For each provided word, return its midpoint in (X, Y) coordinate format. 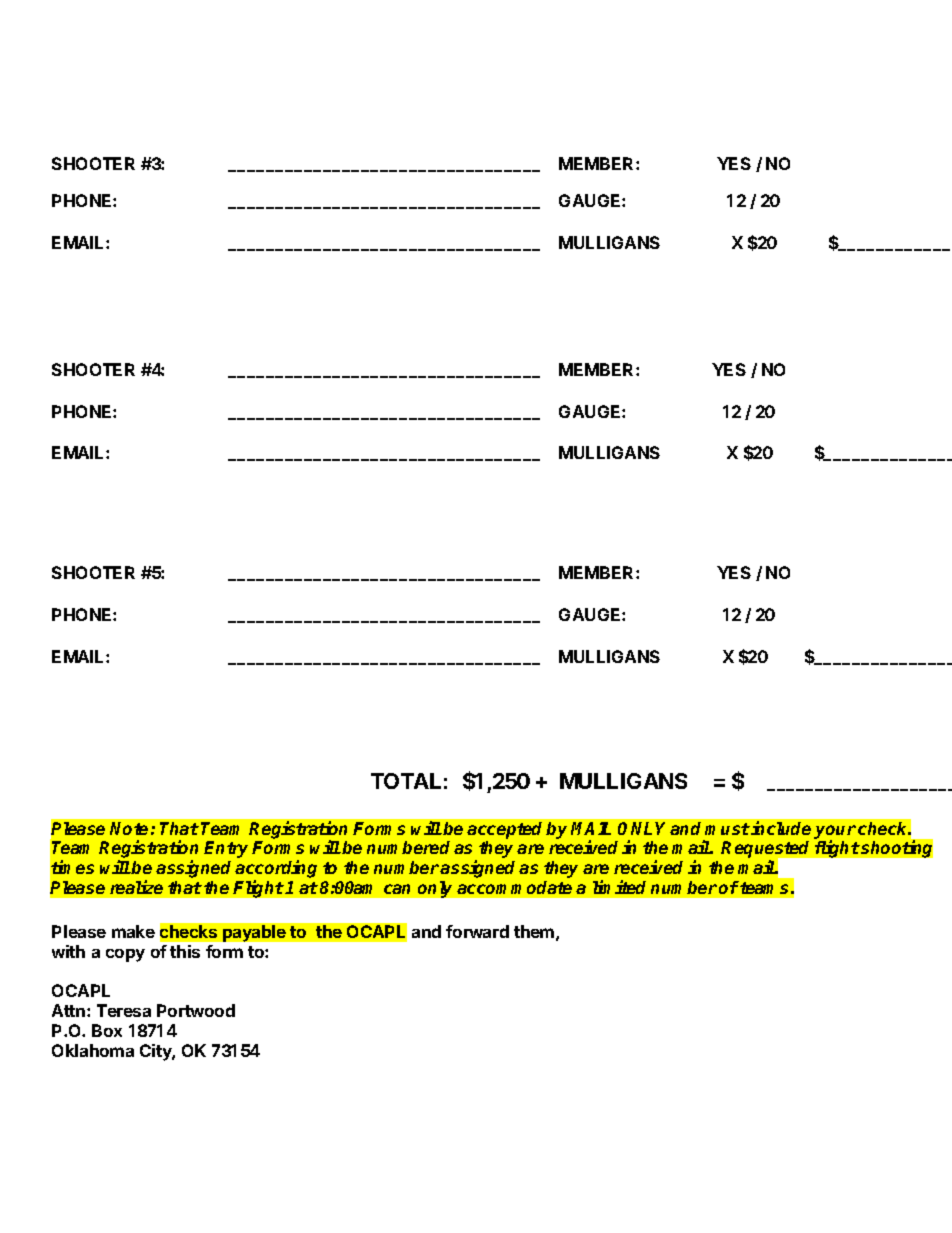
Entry (226, 849)
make (133, 931)
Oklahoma (93, 1050)
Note (129, 828)
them (534, 931)
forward (477, 931)
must (727, 829)
